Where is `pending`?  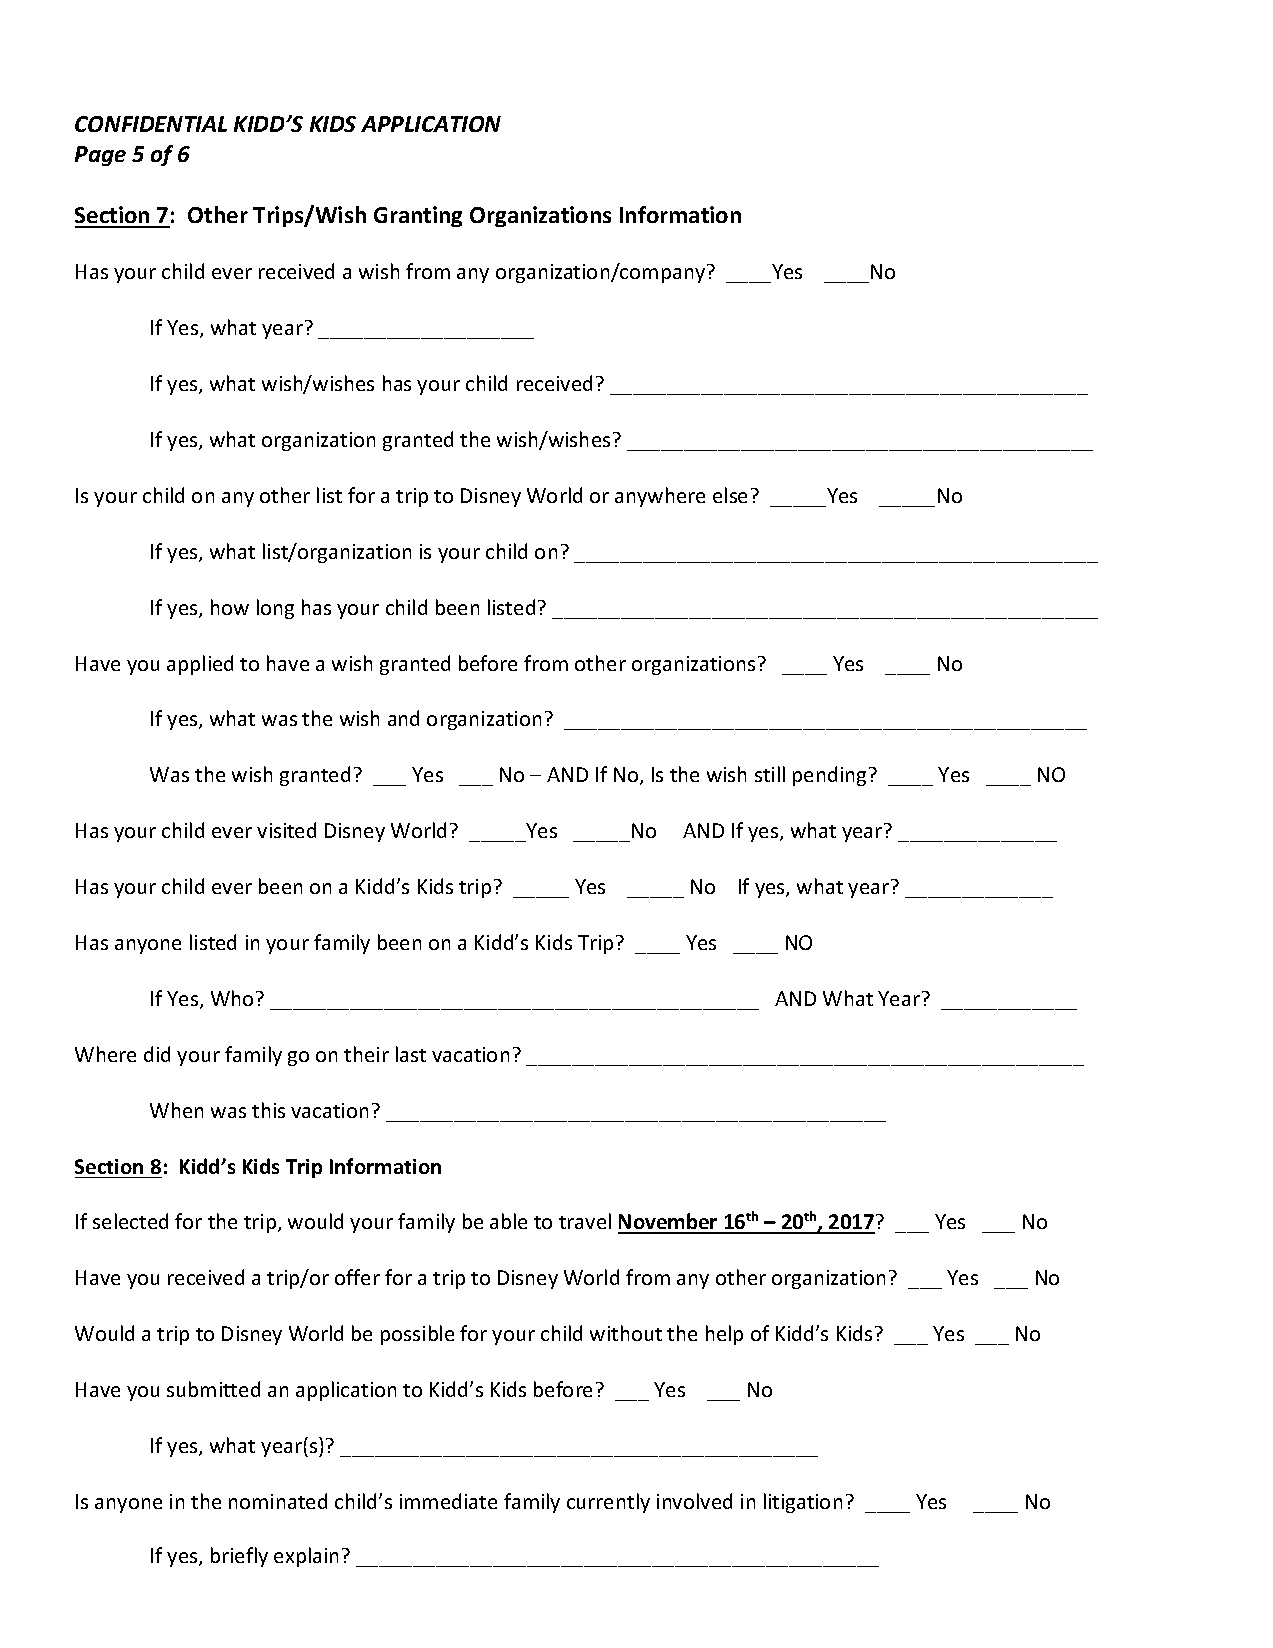
pending is located at coordinates (829, 776).
